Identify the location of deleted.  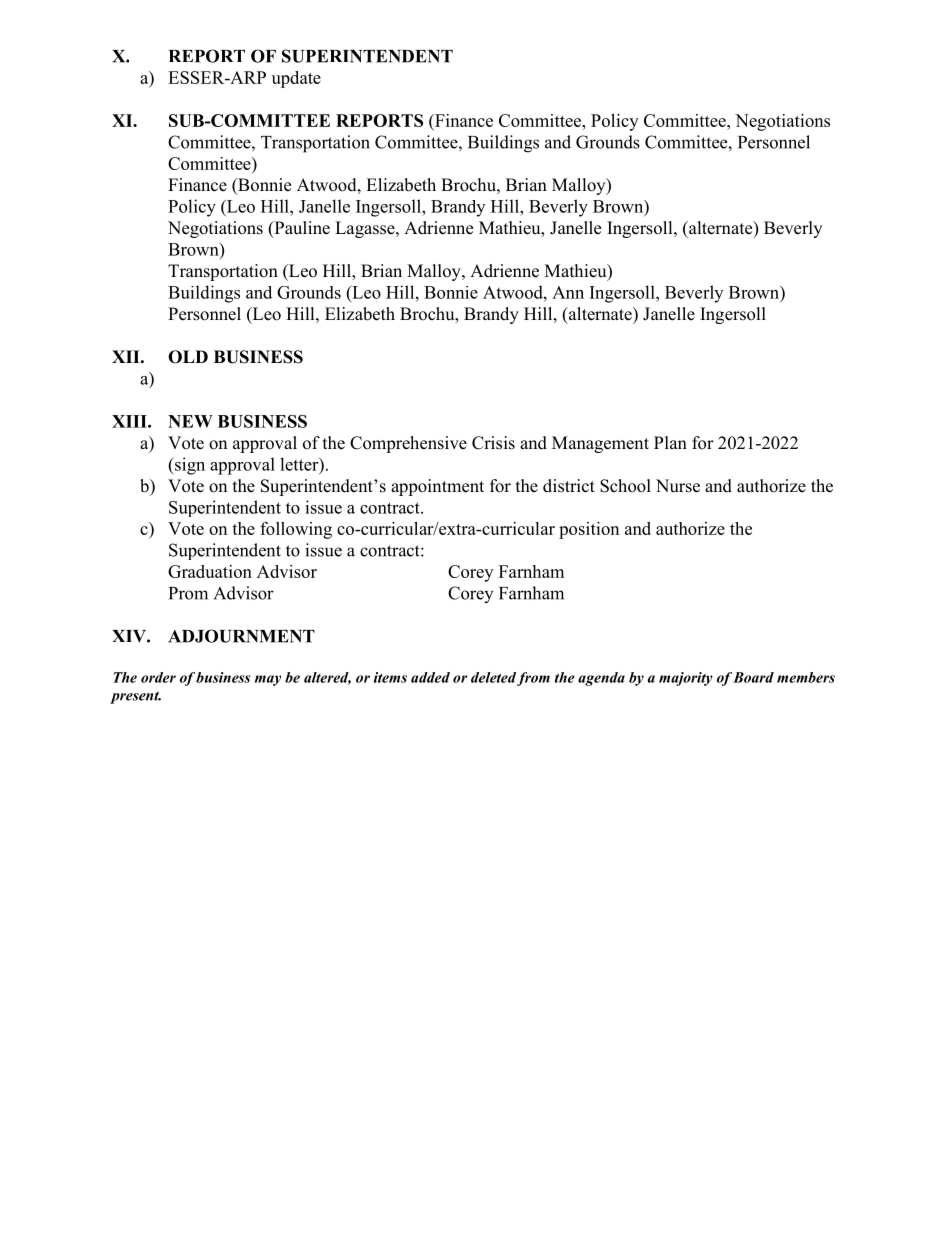
(493, 677).
